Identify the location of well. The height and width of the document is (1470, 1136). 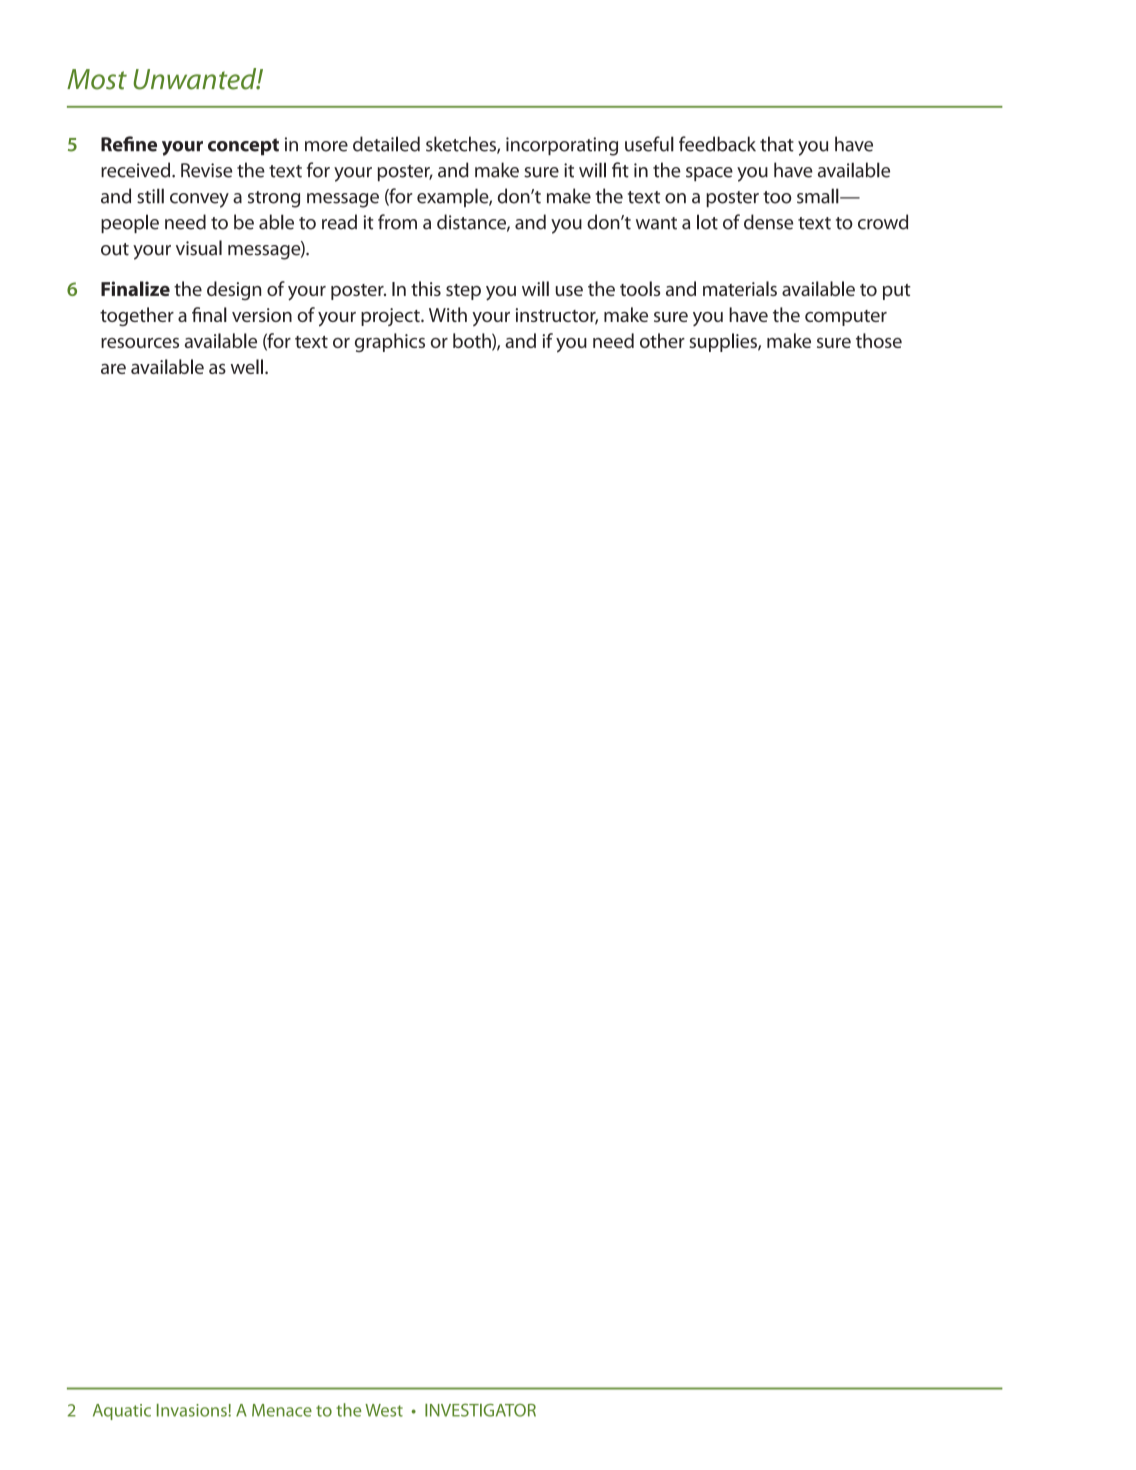
(247, 366).
